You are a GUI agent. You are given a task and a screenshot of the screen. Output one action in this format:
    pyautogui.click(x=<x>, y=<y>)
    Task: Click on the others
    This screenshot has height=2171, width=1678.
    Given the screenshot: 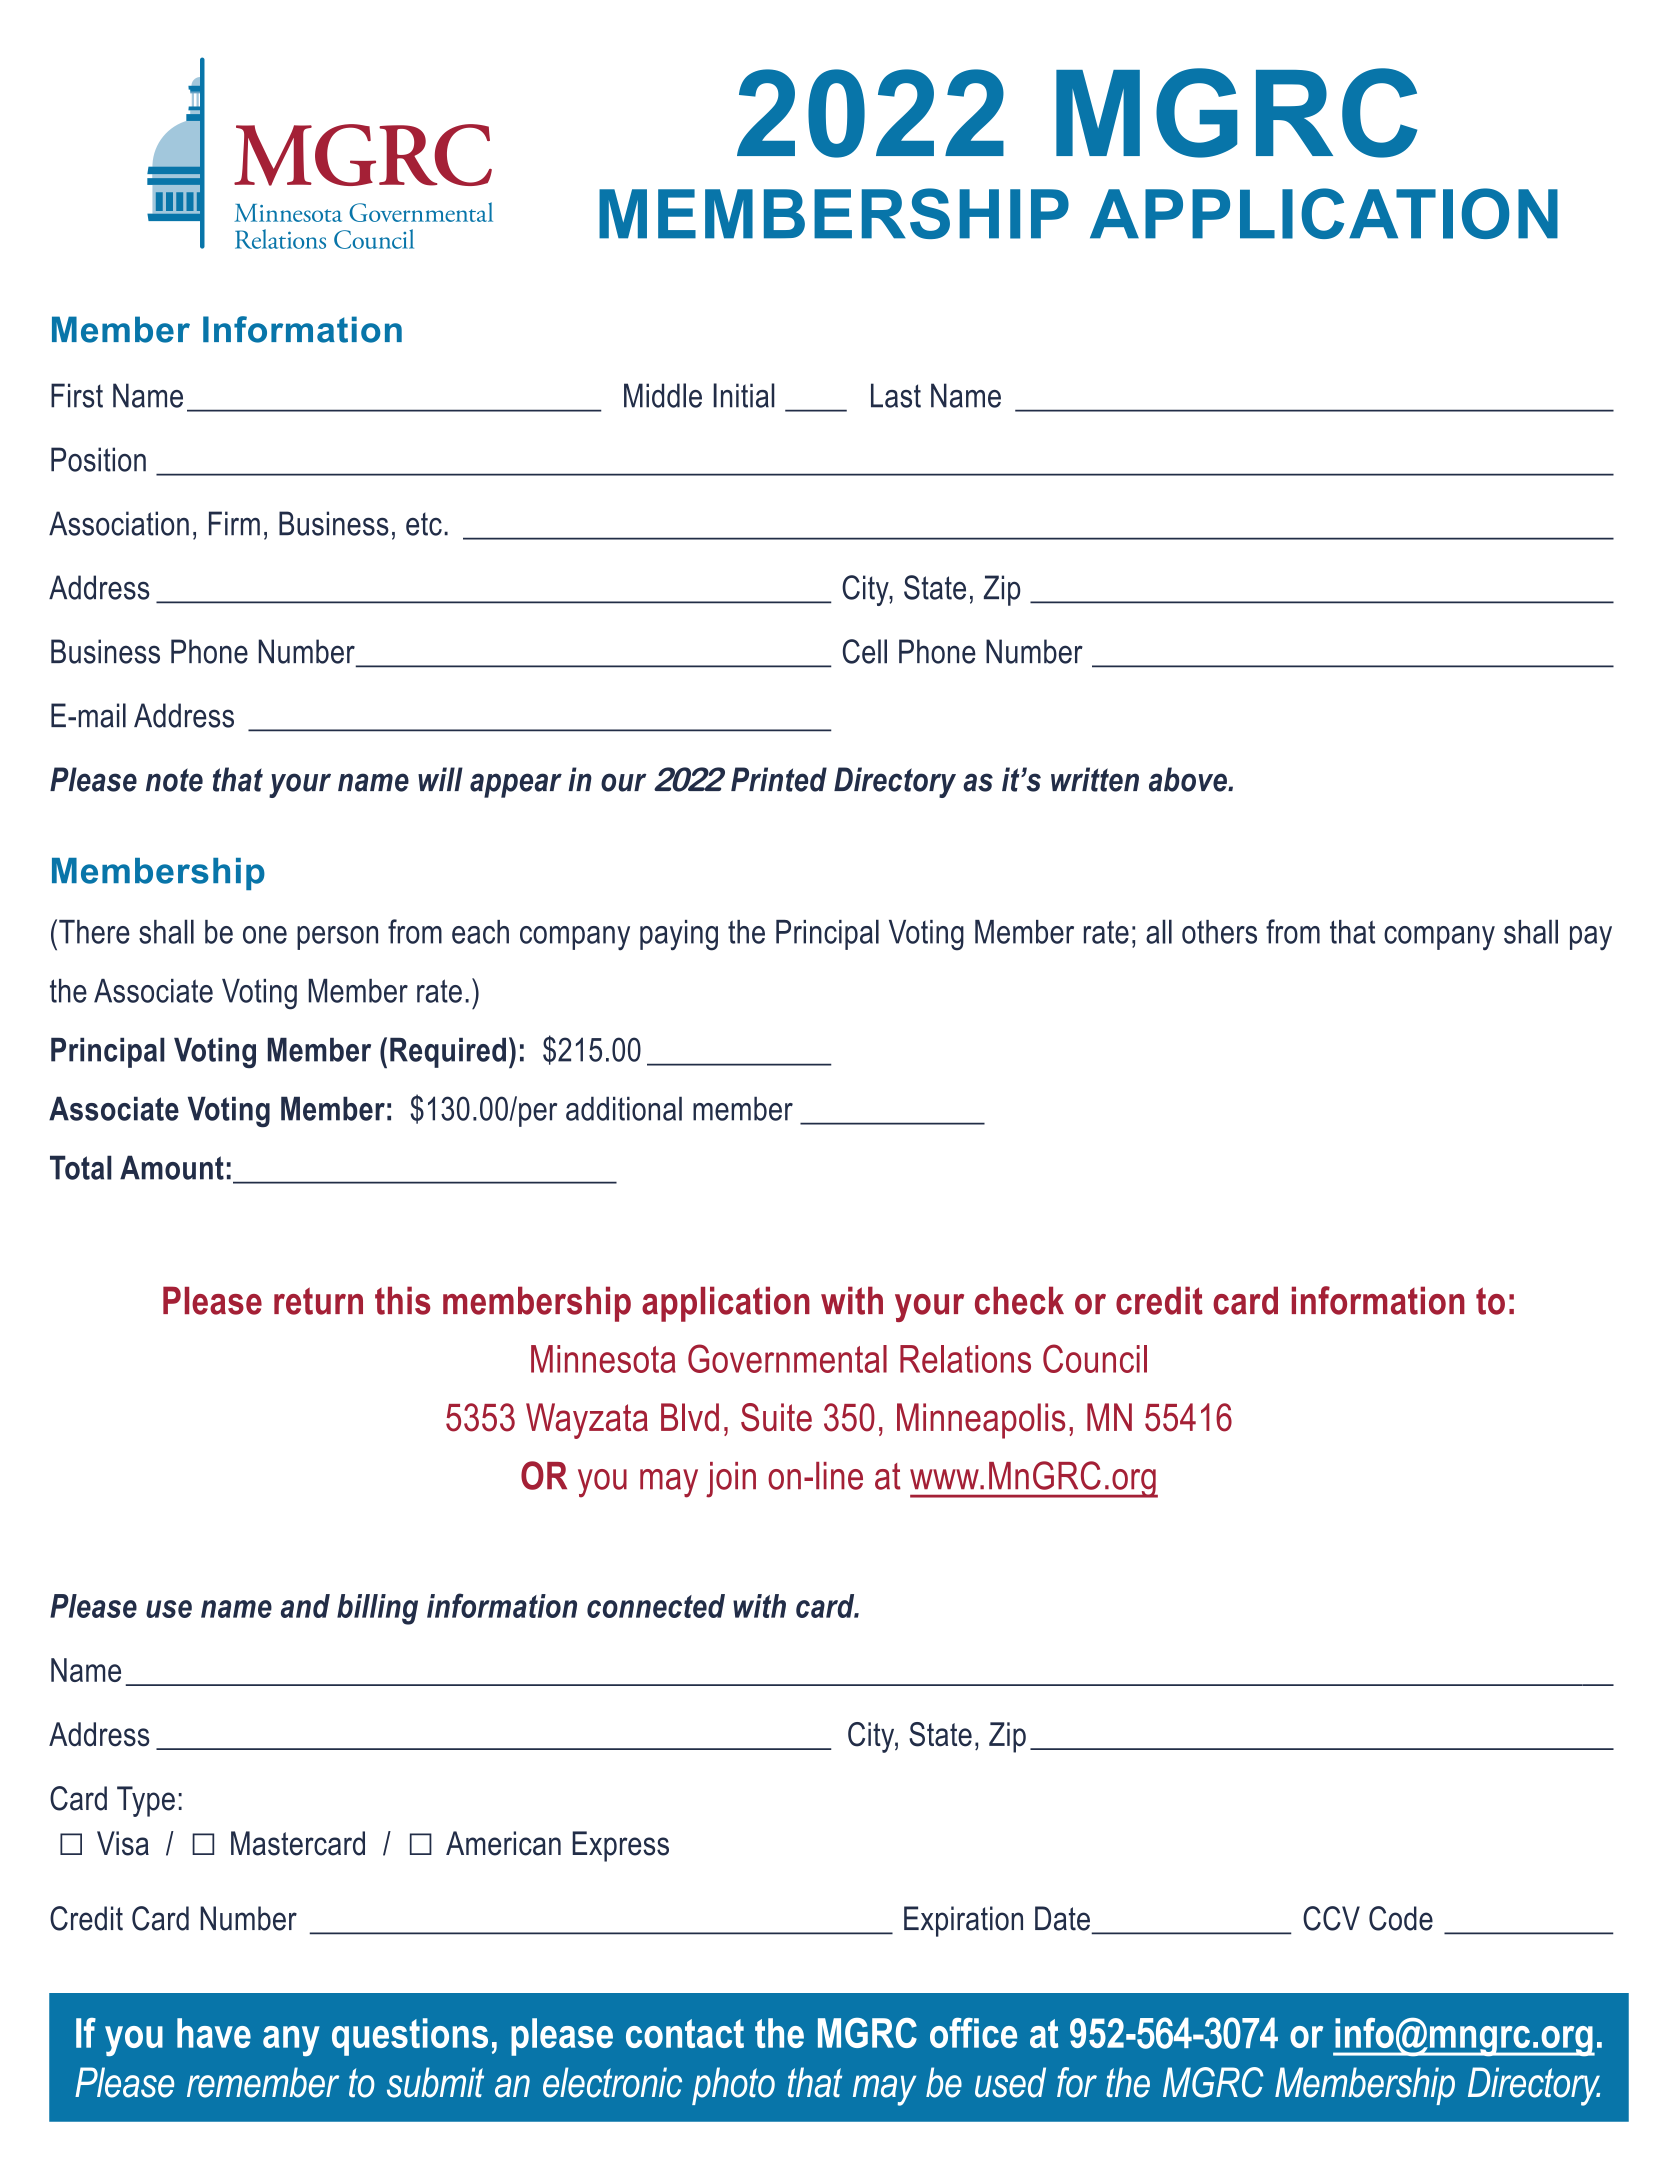 What is the action you would take?
    pyautogui.click(x=1219, y=932)
